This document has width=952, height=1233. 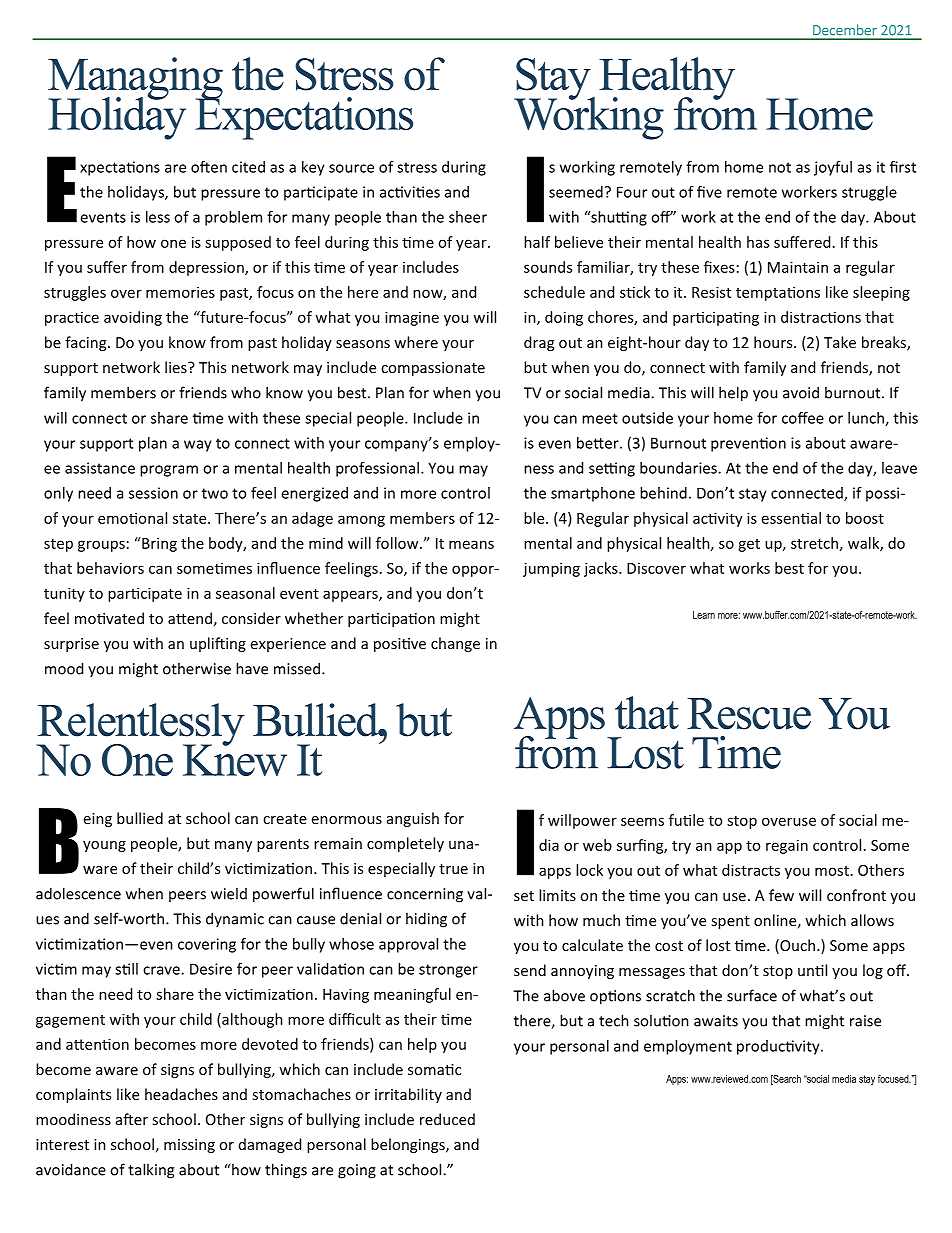 What do you see at coordinates (135, 79) in the document?
I see `Managing` at bounding box center [135, 79].
